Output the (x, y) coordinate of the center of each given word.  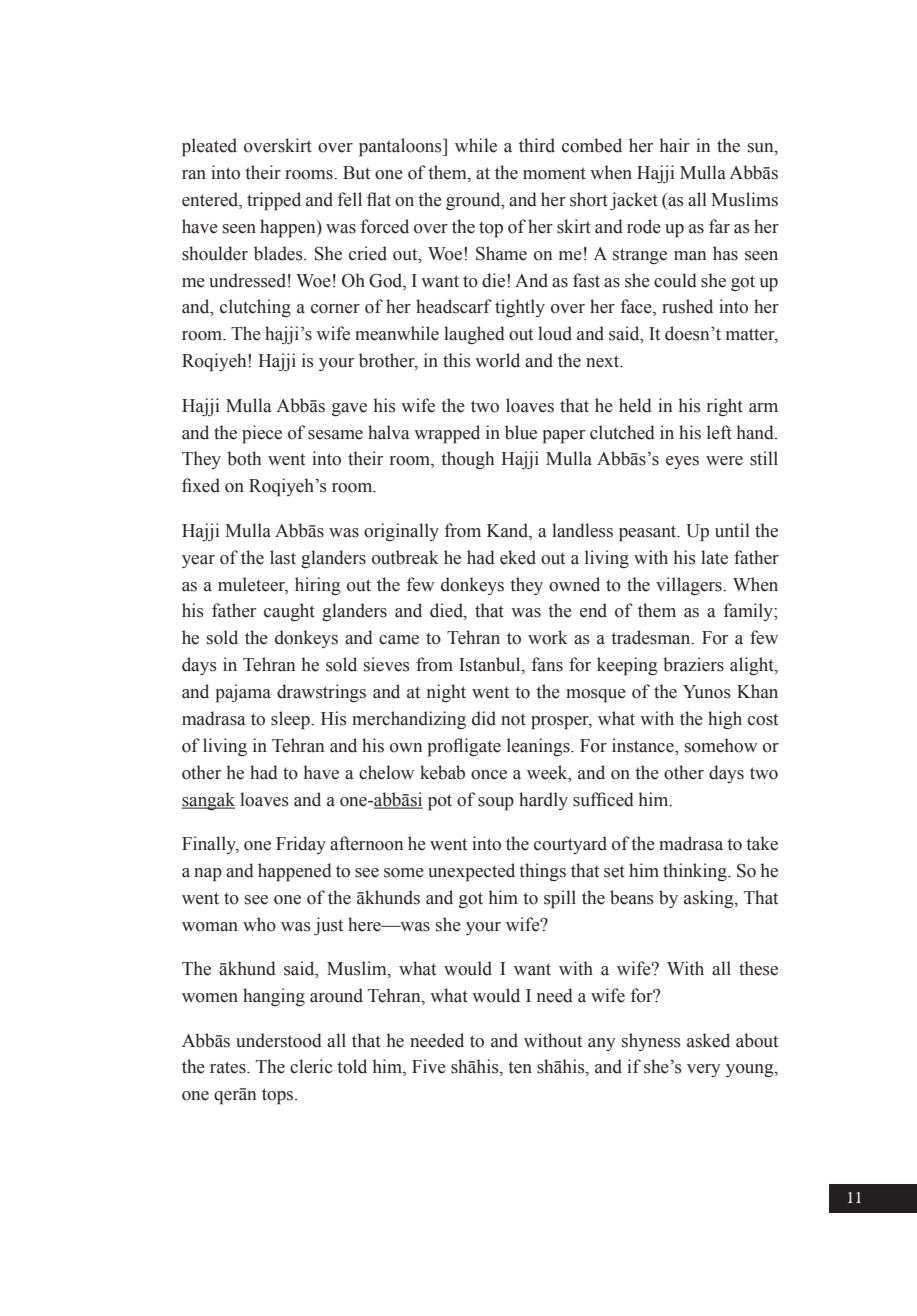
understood (279, 1040)
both (244, 458)
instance (644, 745)
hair (675, 145)
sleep (291, 720)
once (489, 775)
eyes (682, 462)
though (467, 460)
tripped (274, 201)
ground (474, 201)
